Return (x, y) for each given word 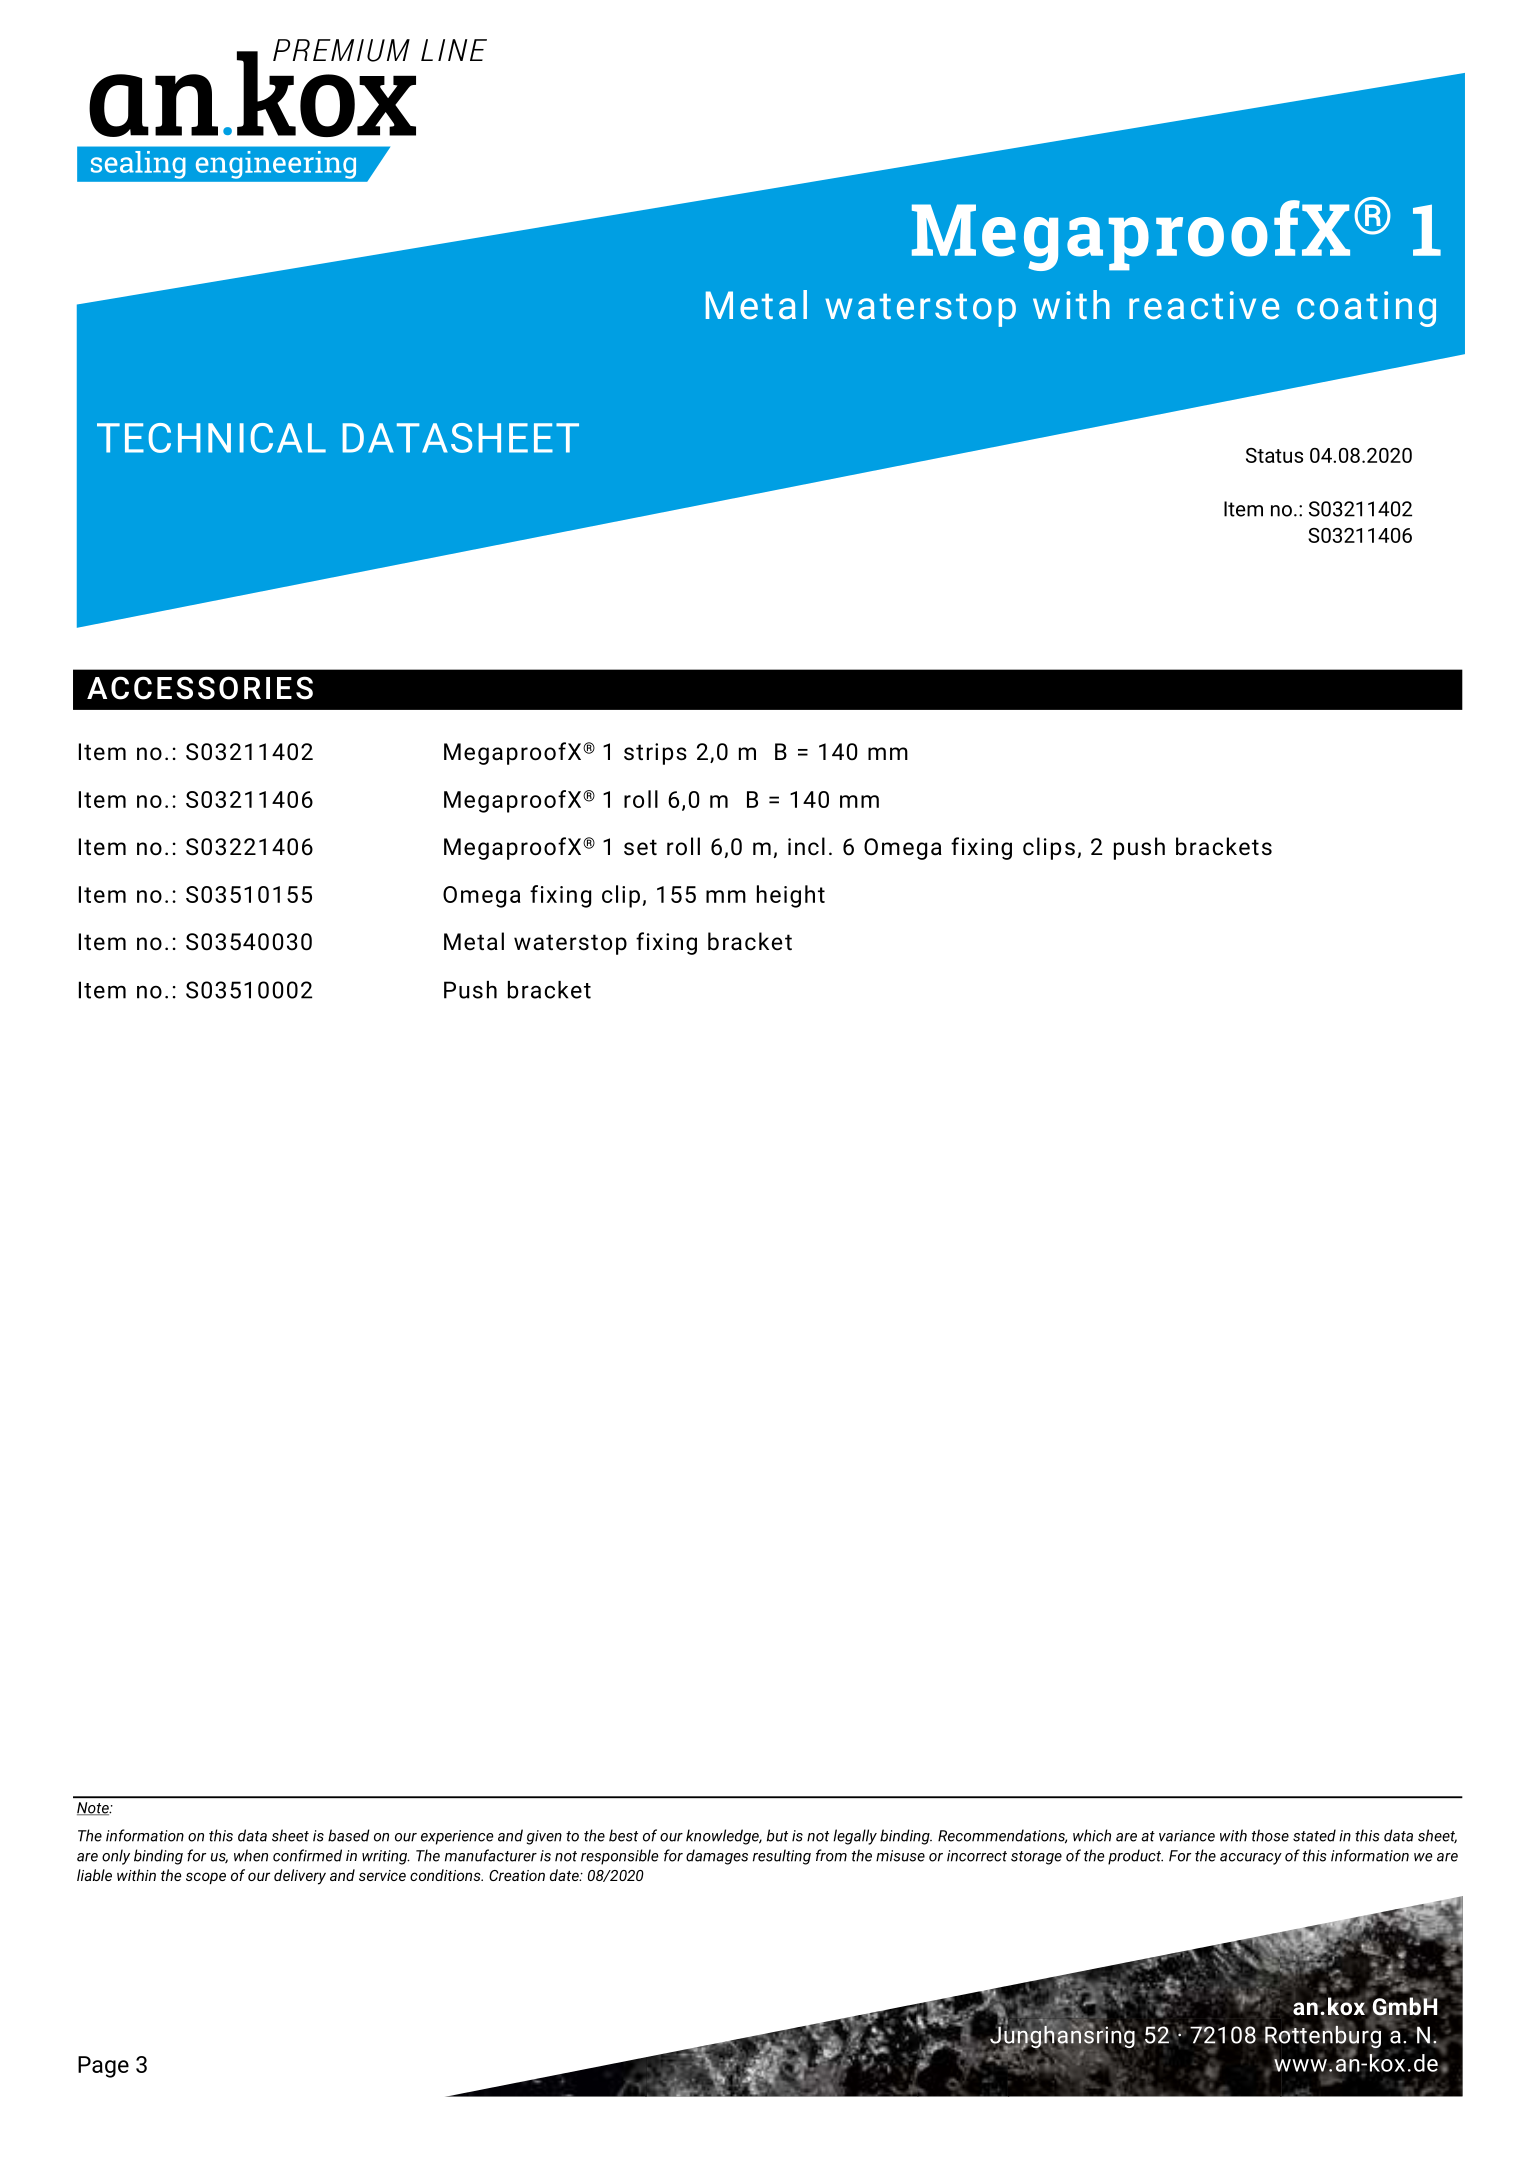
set (640, 847)
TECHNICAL (211, 438)
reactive (1204, 305)
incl (806, 846)
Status (1274, 455)
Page (103, 2067)
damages (717, 1857)
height (791, 896)
